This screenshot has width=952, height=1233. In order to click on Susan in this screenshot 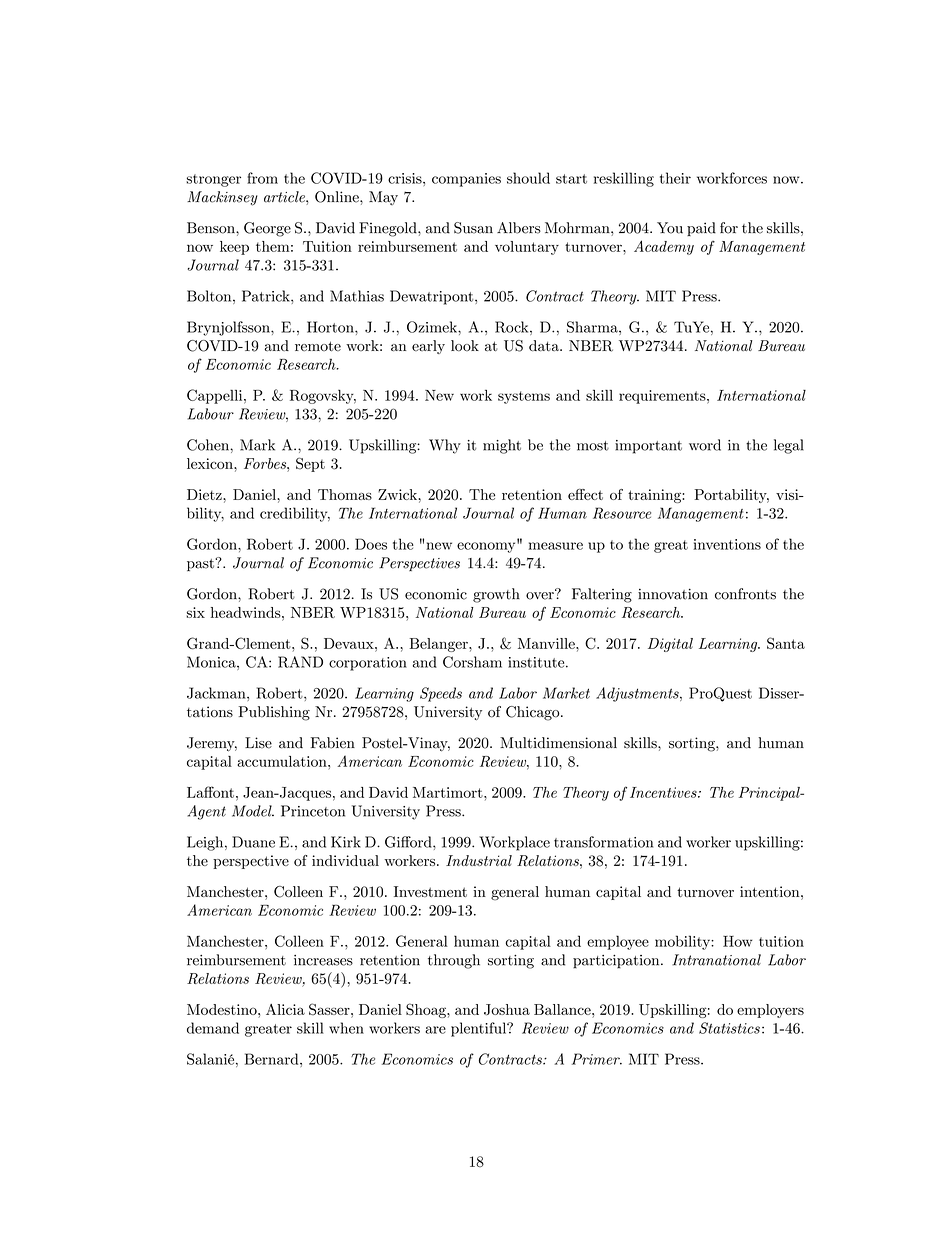, I will do `click(473, 228)`.
